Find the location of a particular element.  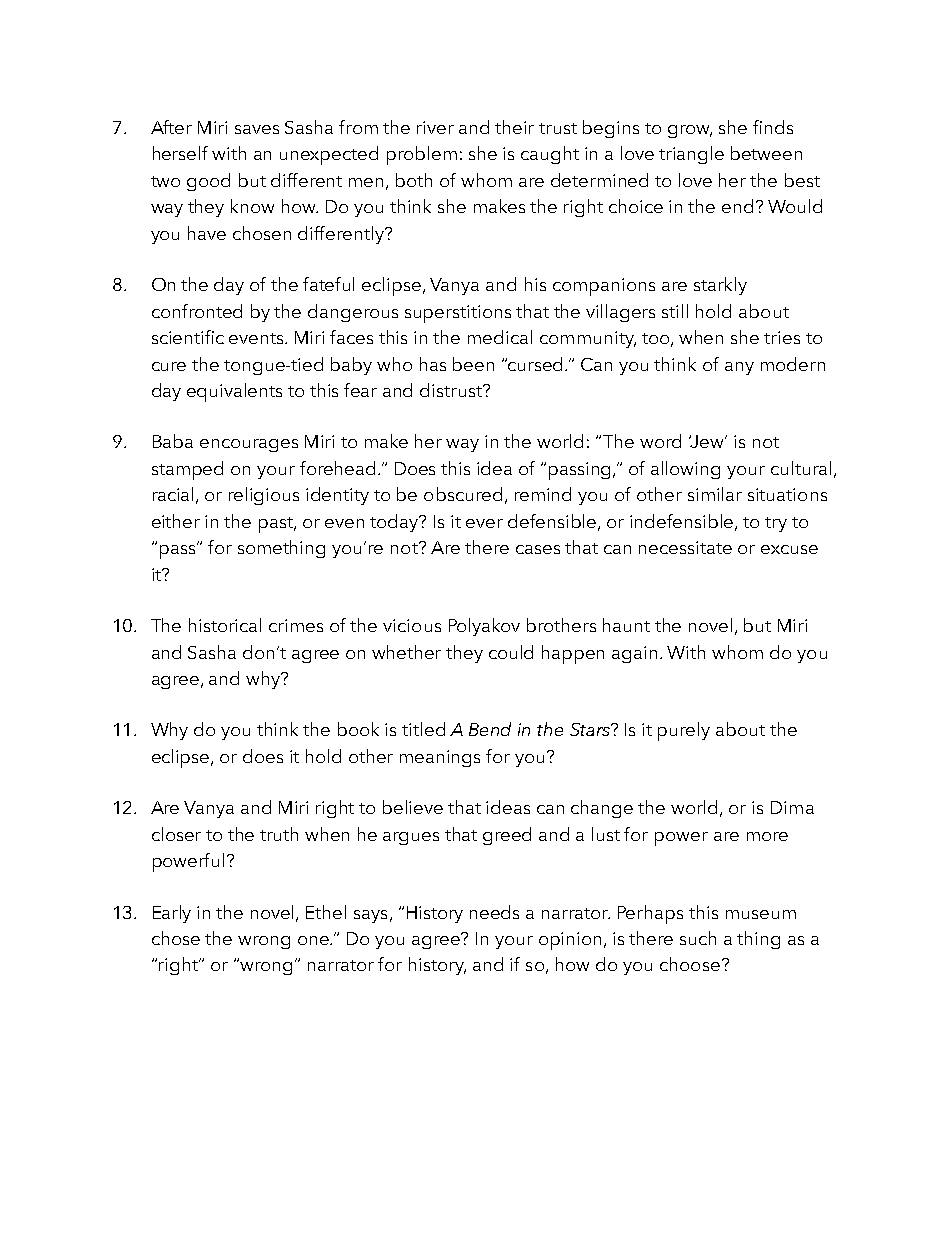

their is located at coordinates (514, 127).
